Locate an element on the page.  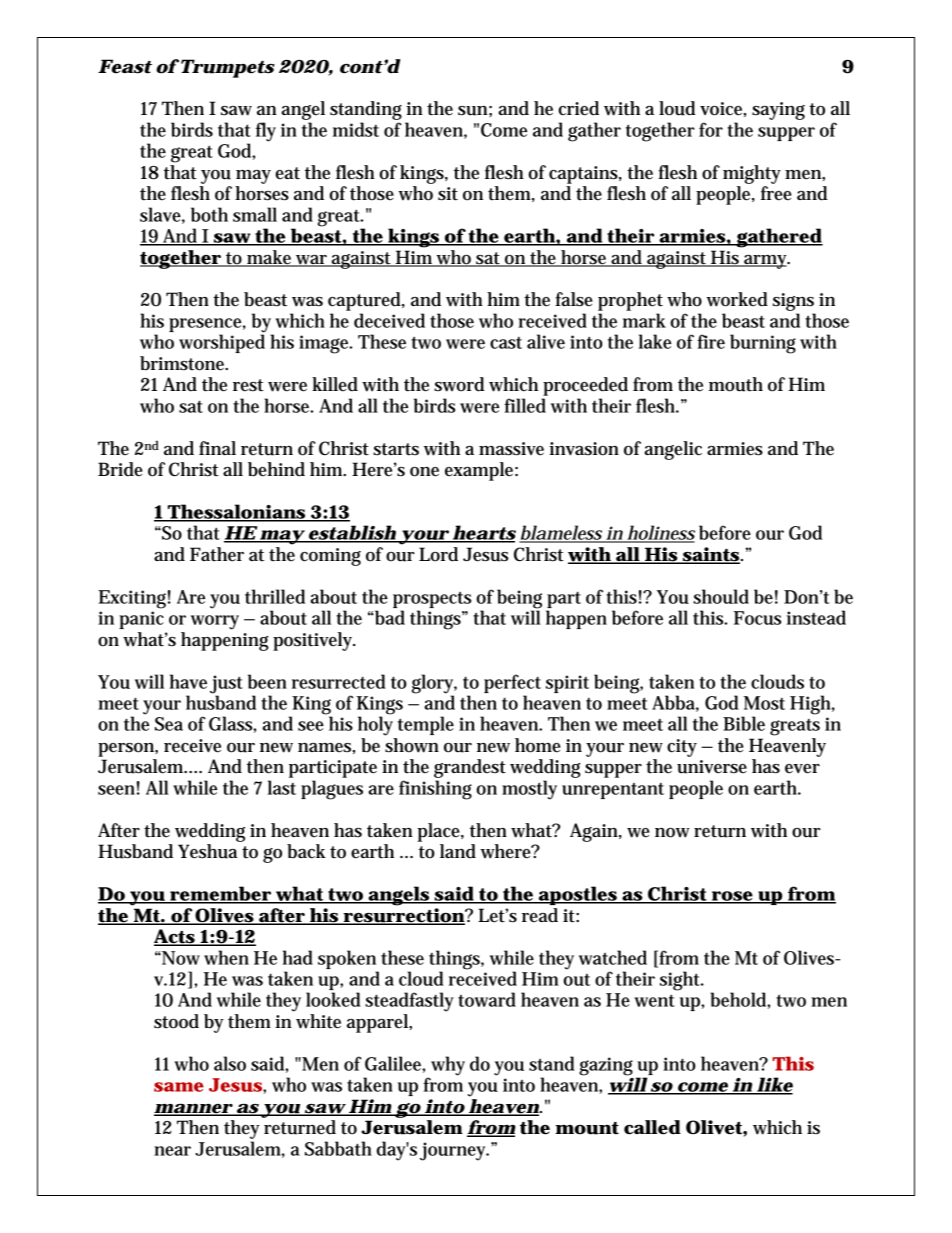
prospects is located at coordinates (432, 600).
